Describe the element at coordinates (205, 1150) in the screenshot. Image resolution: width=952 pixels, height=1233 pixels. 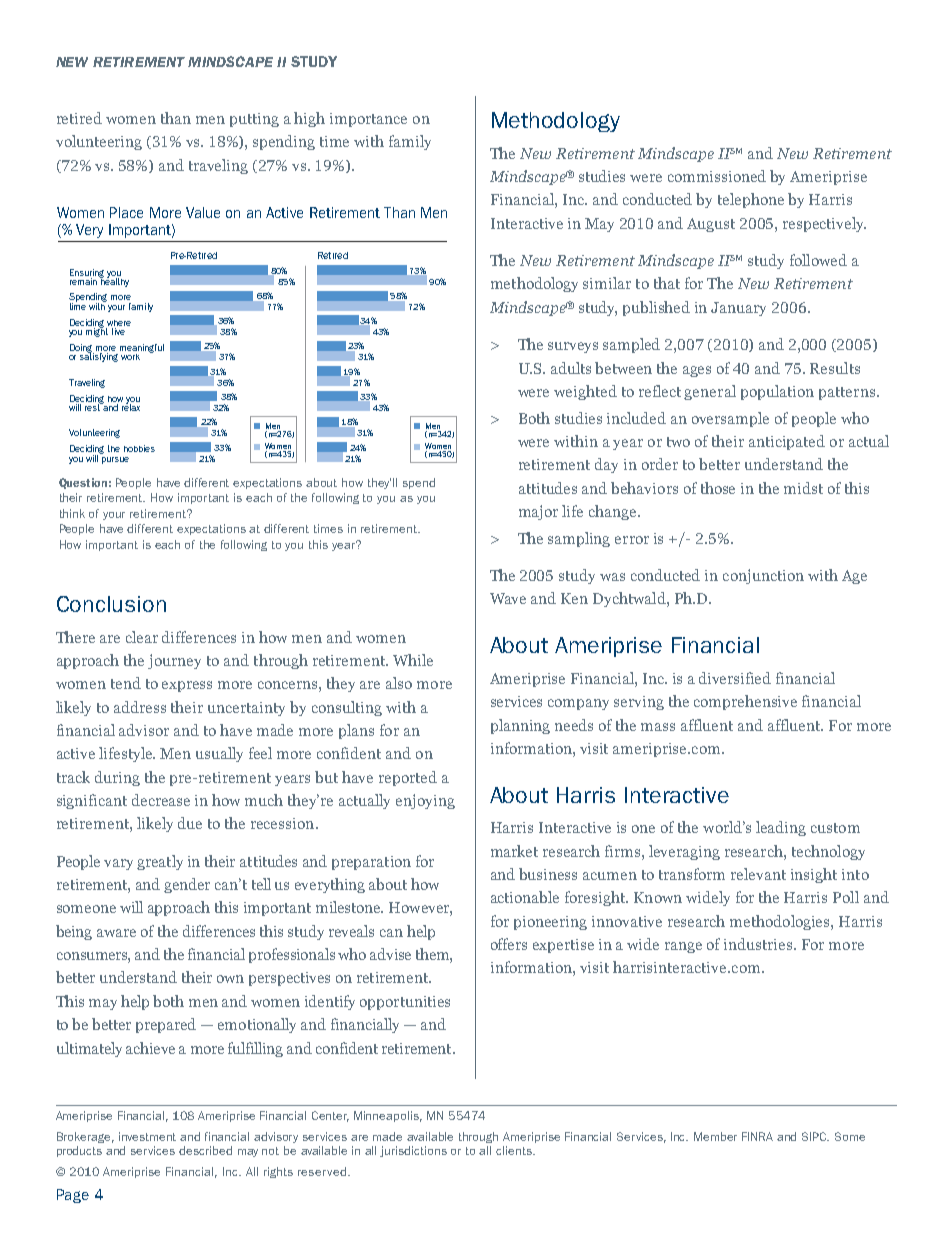
I see `described` at that location.
